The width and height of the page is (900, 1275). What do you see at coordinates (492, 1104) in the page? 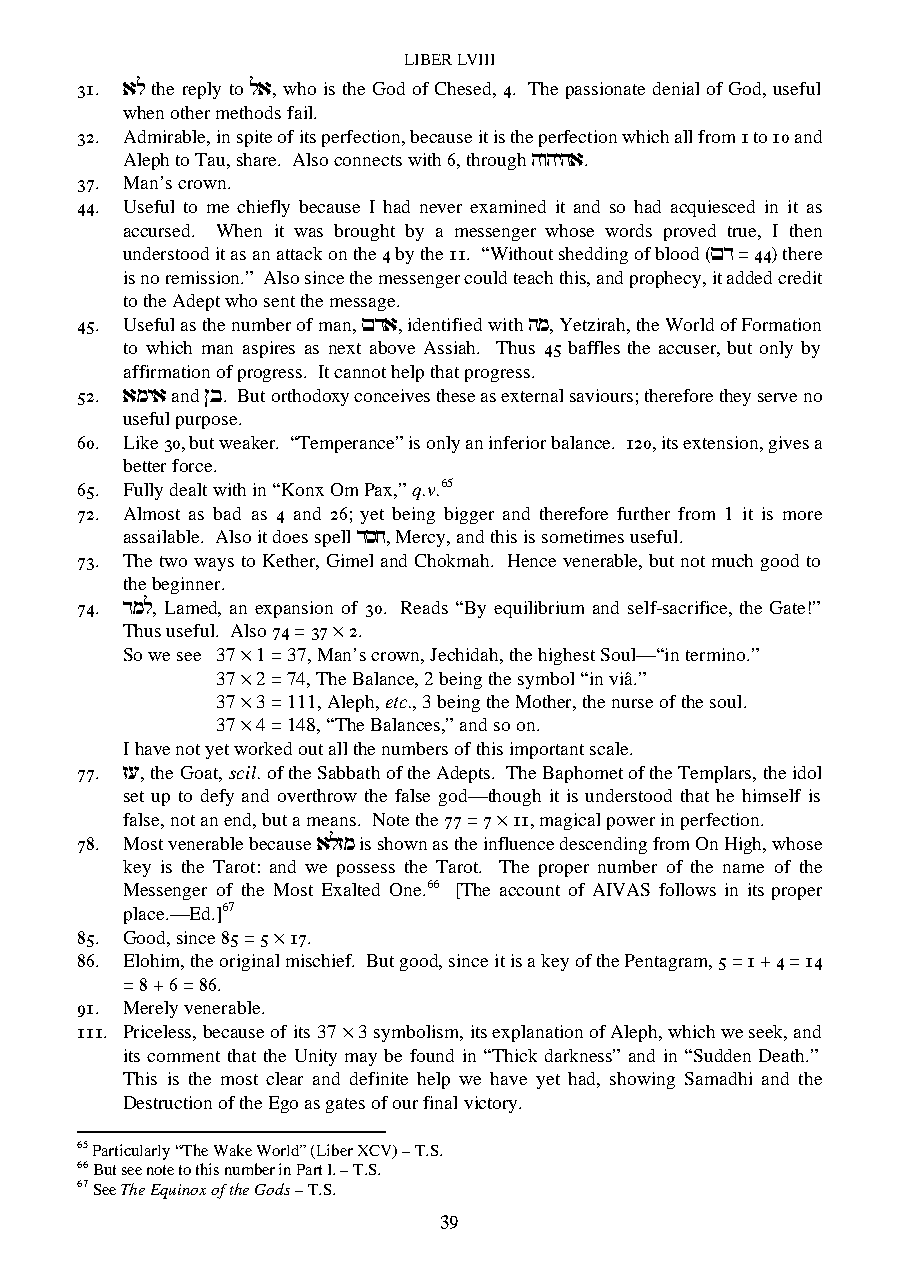
I see `victory` at bounding box center [492, 1104].
